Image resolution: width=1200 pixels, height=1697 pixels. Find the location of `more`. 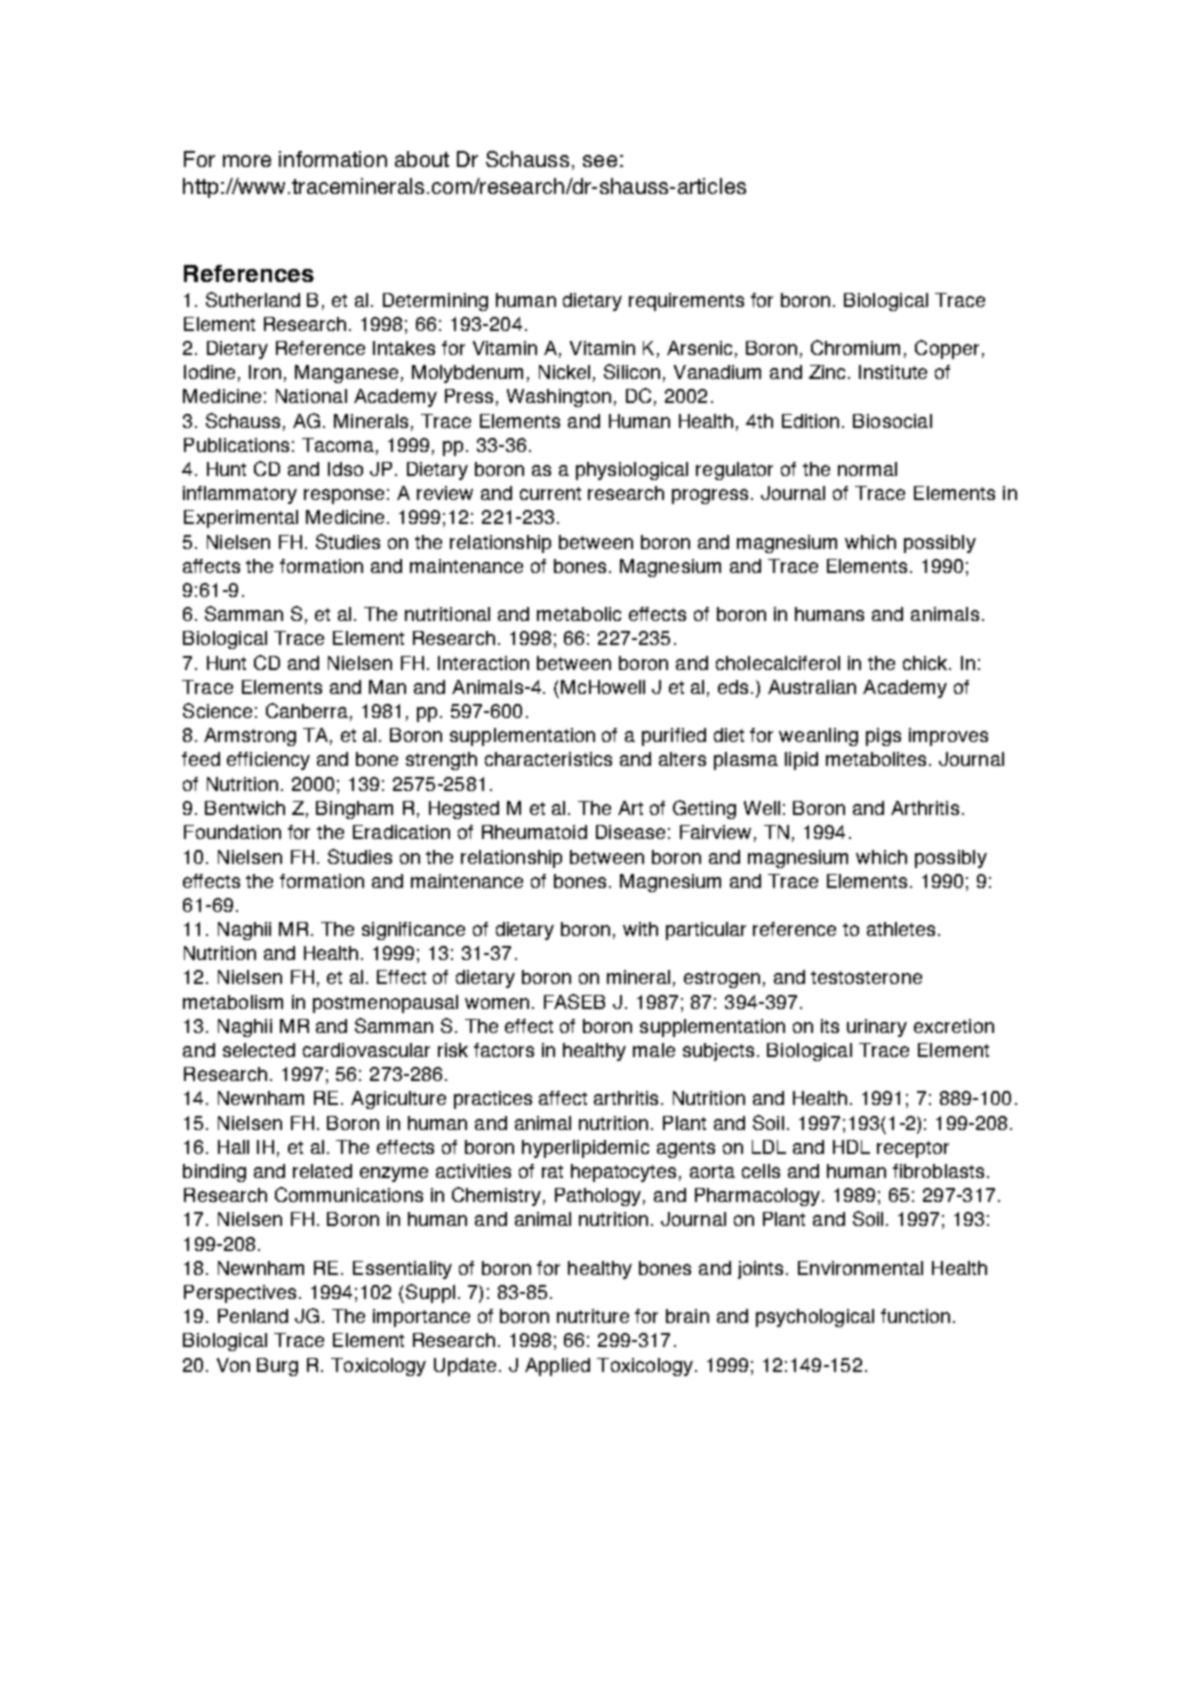

more is located at coordinates (247, 161).
